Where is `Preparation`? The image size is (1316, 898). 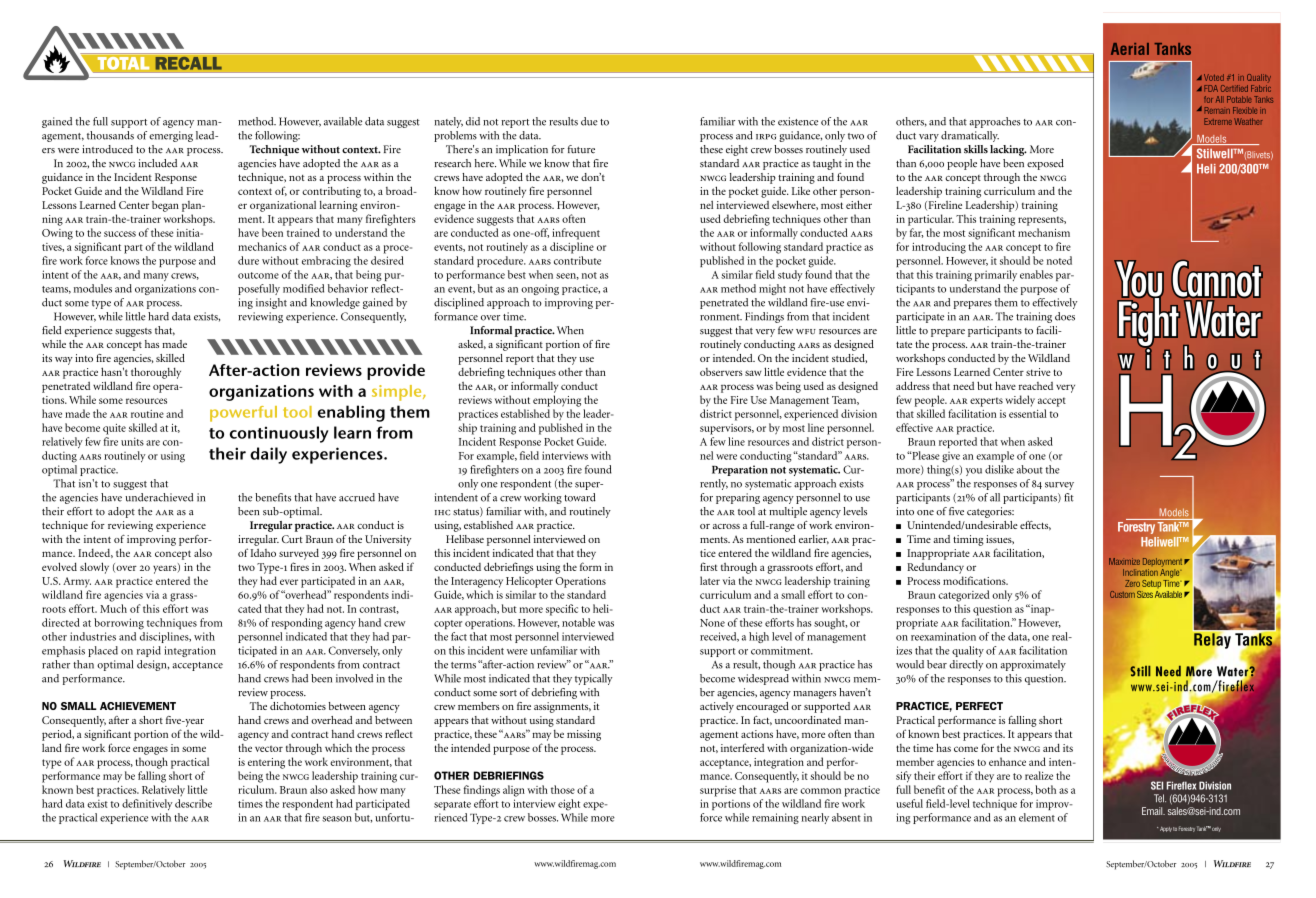
Preparation is located at coordinates (740, 470).
